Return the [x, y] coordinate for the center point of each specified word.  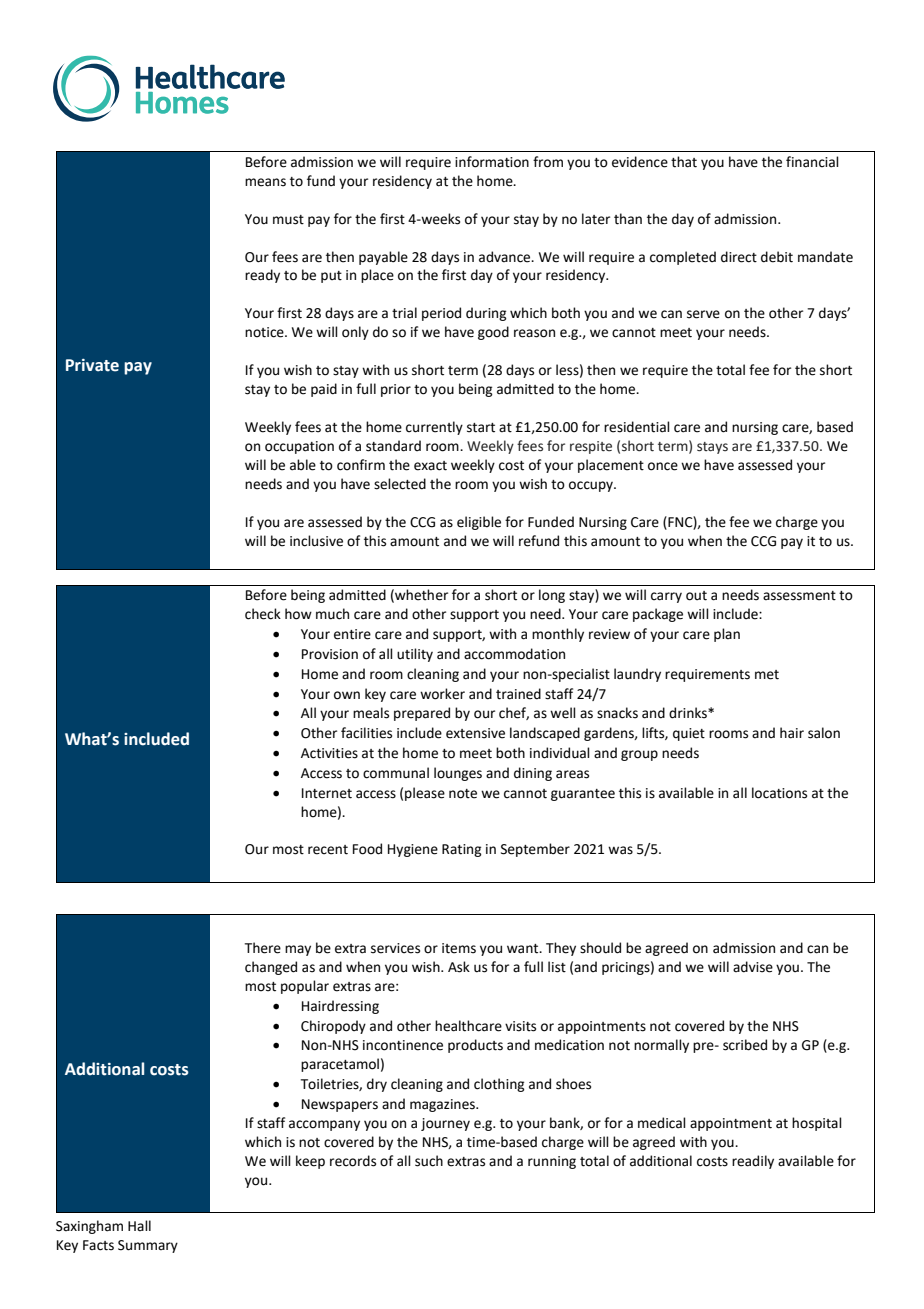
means [265, 182]
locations [779, 793]
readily [753, 1162]
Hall [139, 1225]
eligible [479, 523]
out [696, 596]
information [492, 162]
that [684, 162]
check [263, 614]
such [429, 1161]
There [263, 948]
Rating [462, 850]
